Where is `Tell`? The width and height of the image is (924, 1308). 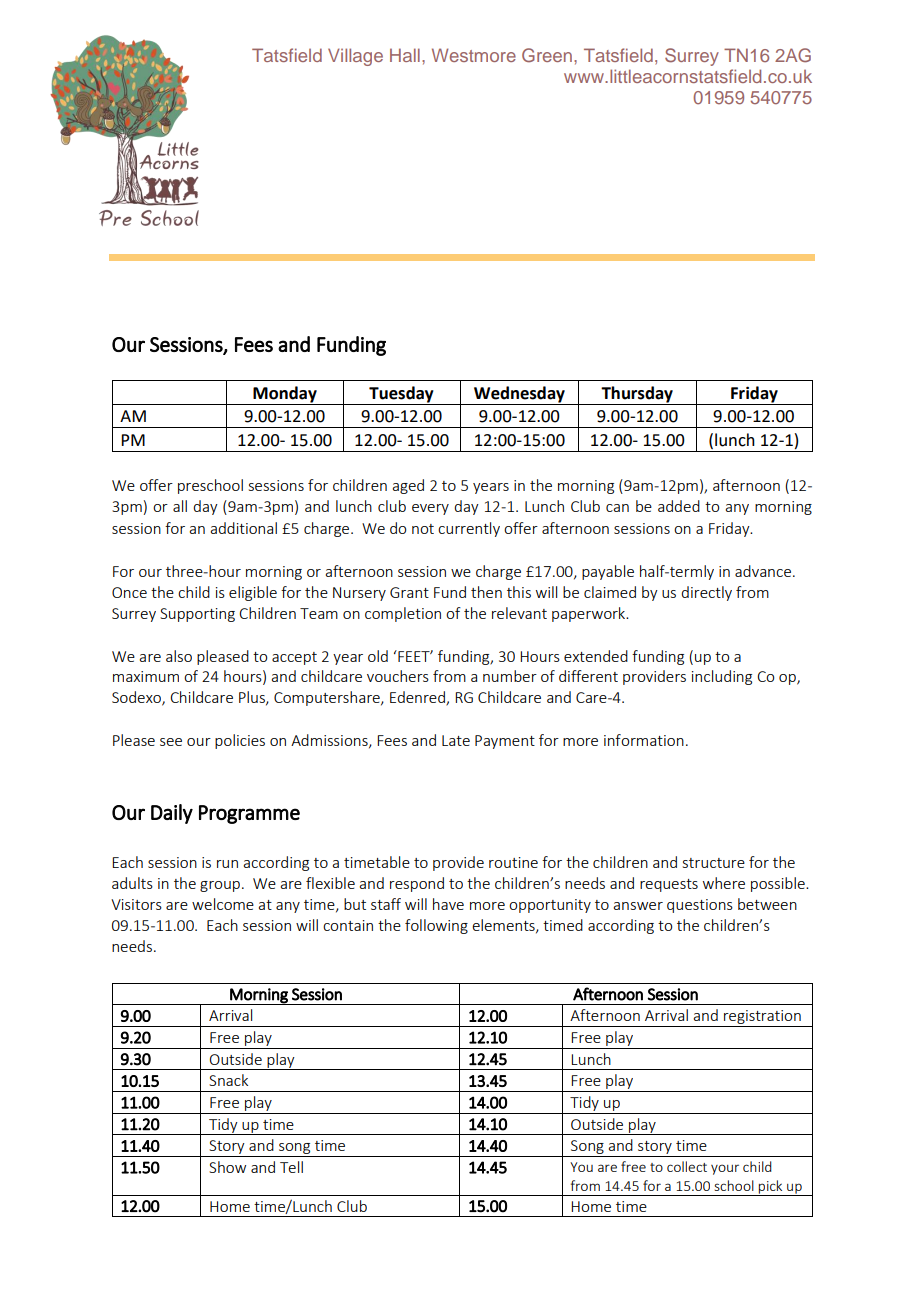
Tell is located at coordinates (291, 1167).
